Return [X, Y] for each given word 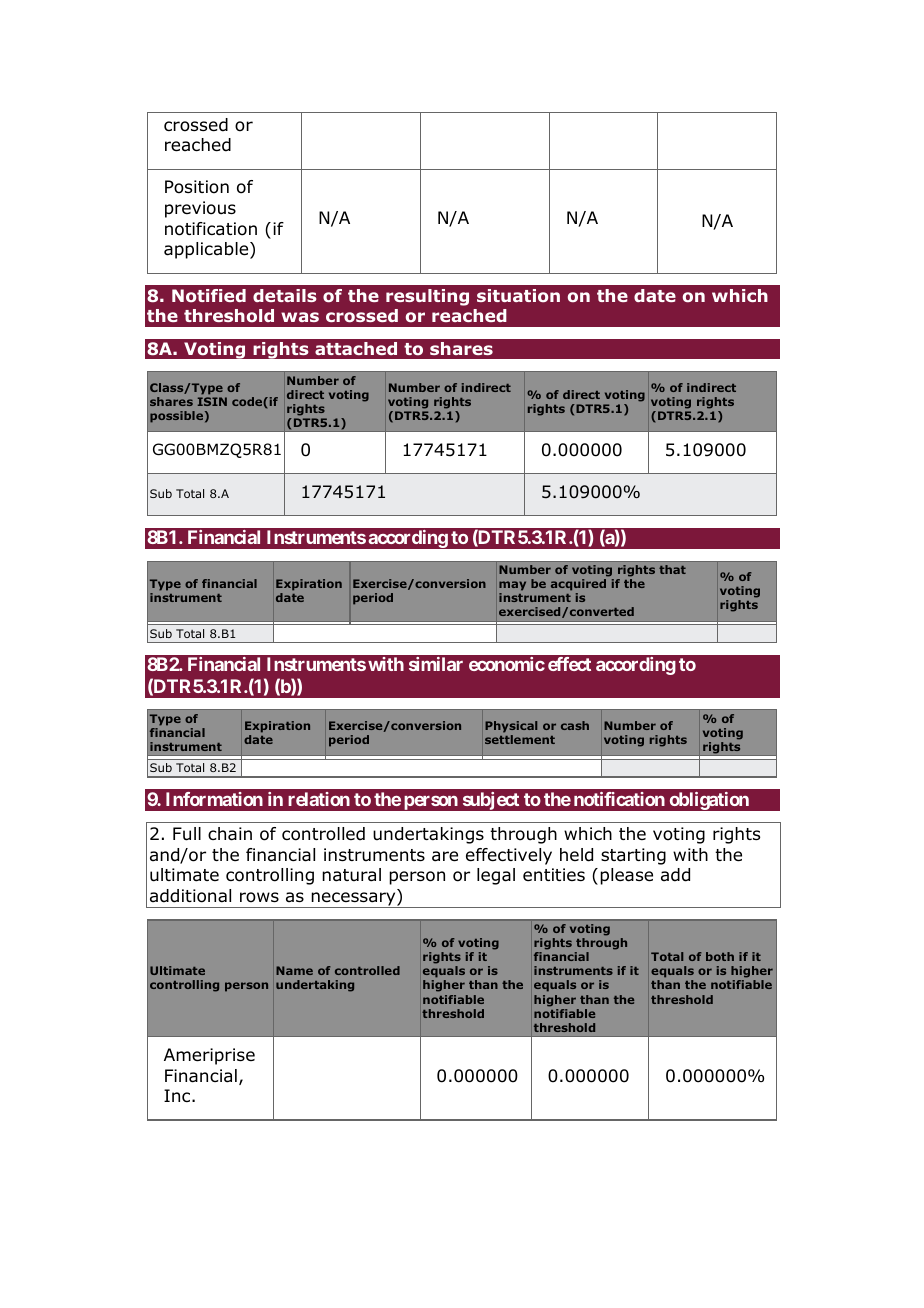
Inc [178, 1095]
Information [214, 799]
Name [294, 970]
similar [436, 664]
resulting [427, 297]
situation [518, 296]
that [672, 569]
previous [200, 209]
